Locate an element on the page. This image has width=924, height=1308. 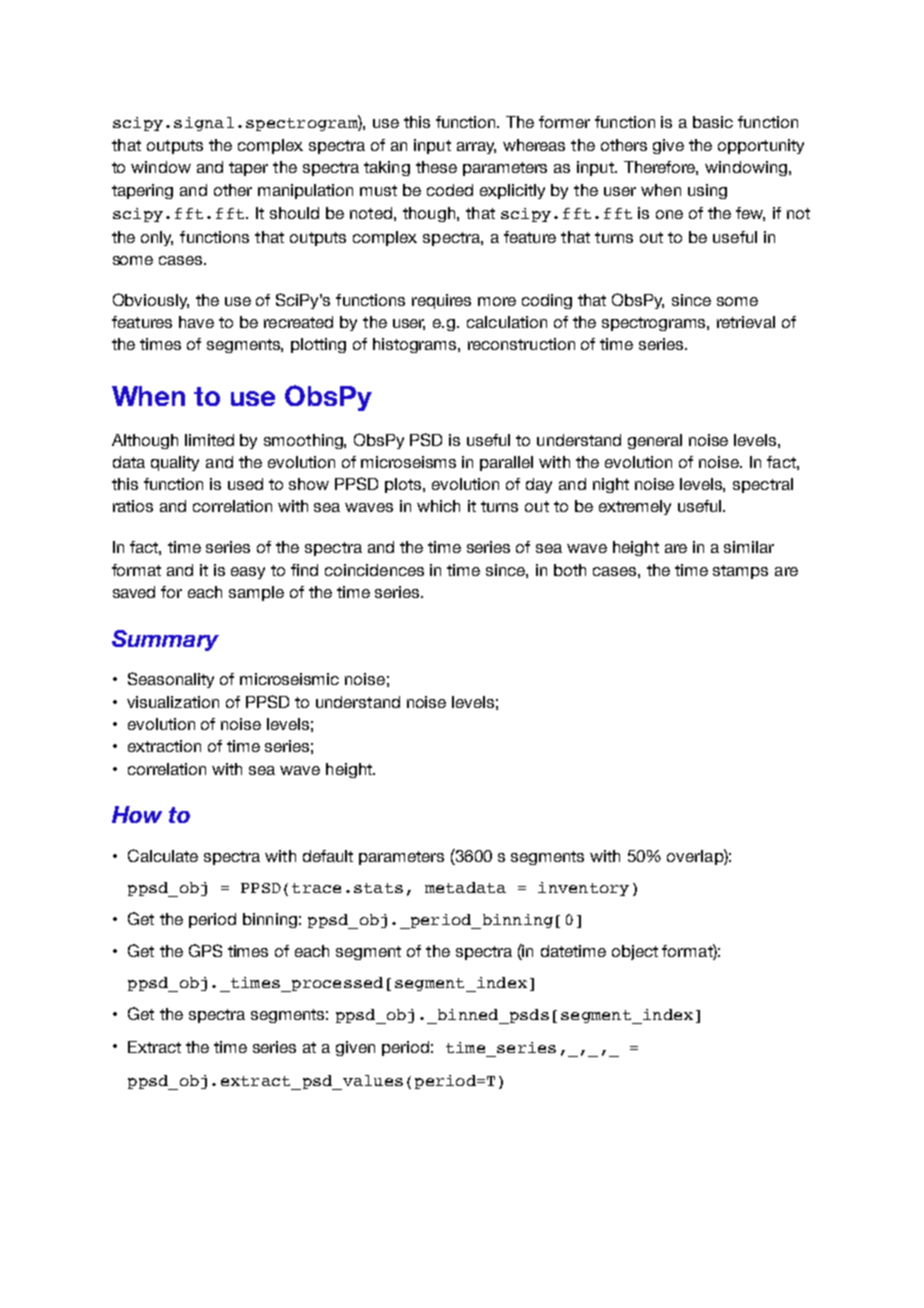
basic is located at coordinates (713, 122).
